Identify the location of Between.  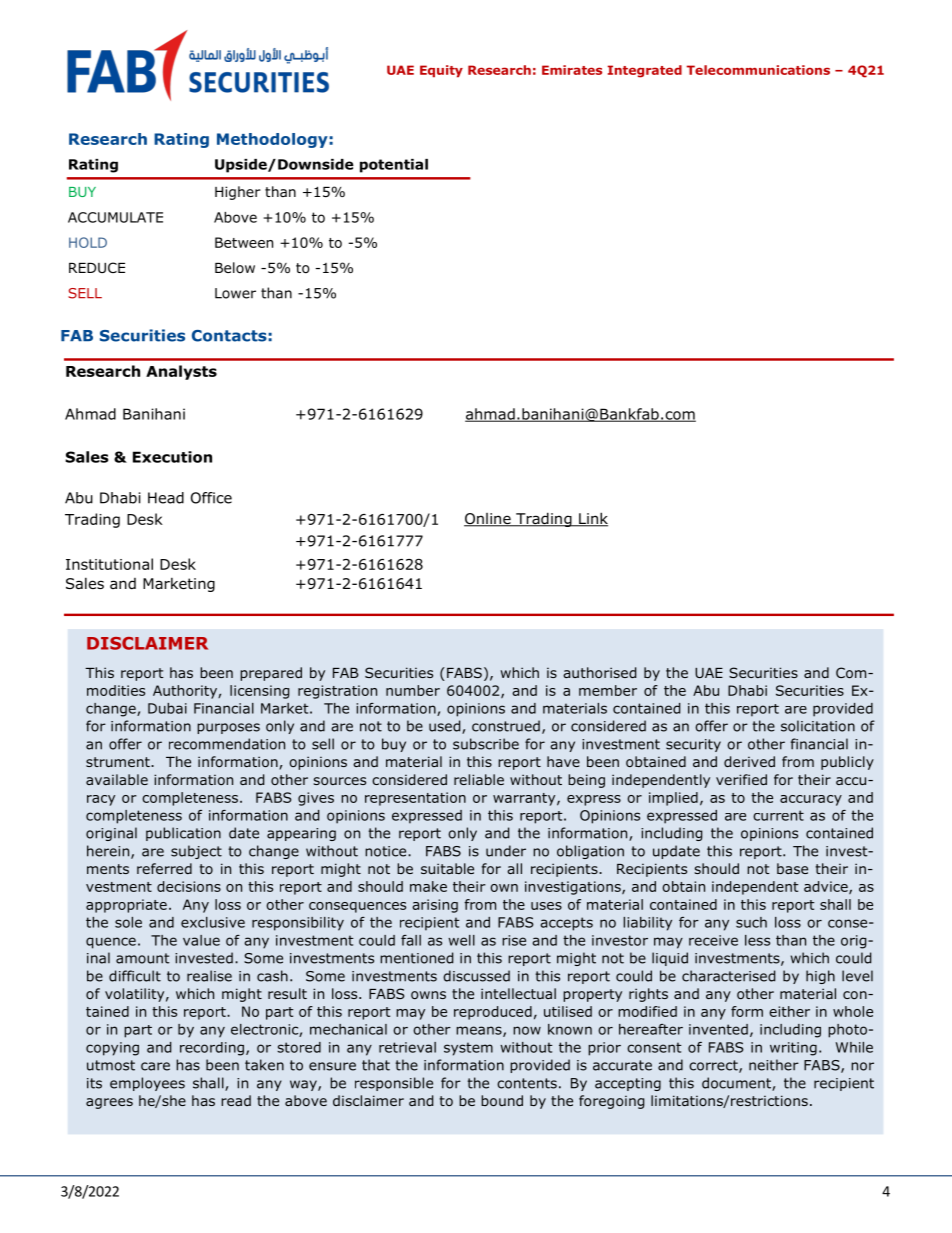
(244, 242).
